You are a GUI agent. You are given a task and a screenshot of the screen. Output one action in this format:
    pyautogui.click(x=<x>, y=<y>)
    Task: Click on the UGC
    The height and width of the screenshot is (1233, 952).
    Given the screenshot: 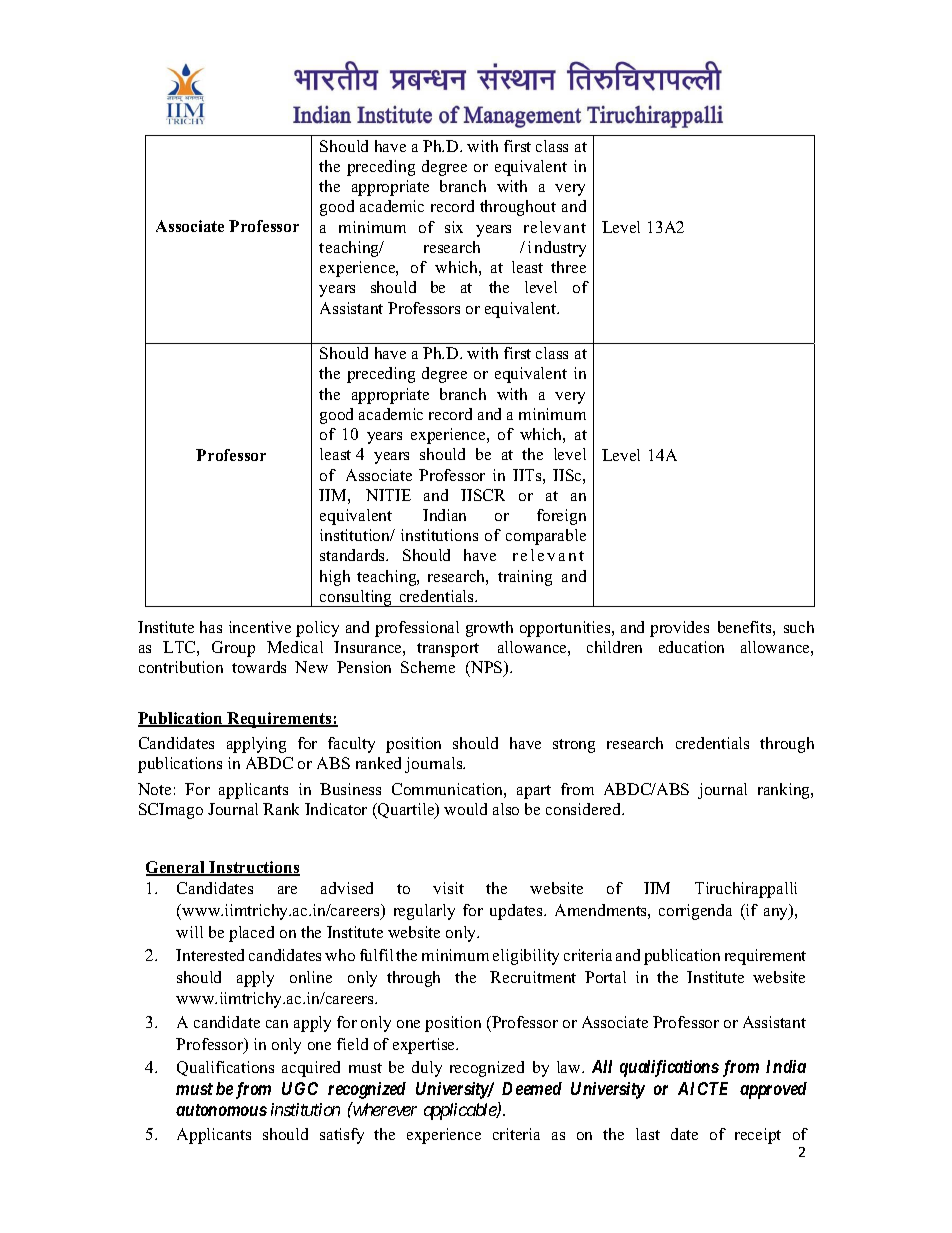 What is the action you would take?
    pyautogui.click(x=300, y=1088)
